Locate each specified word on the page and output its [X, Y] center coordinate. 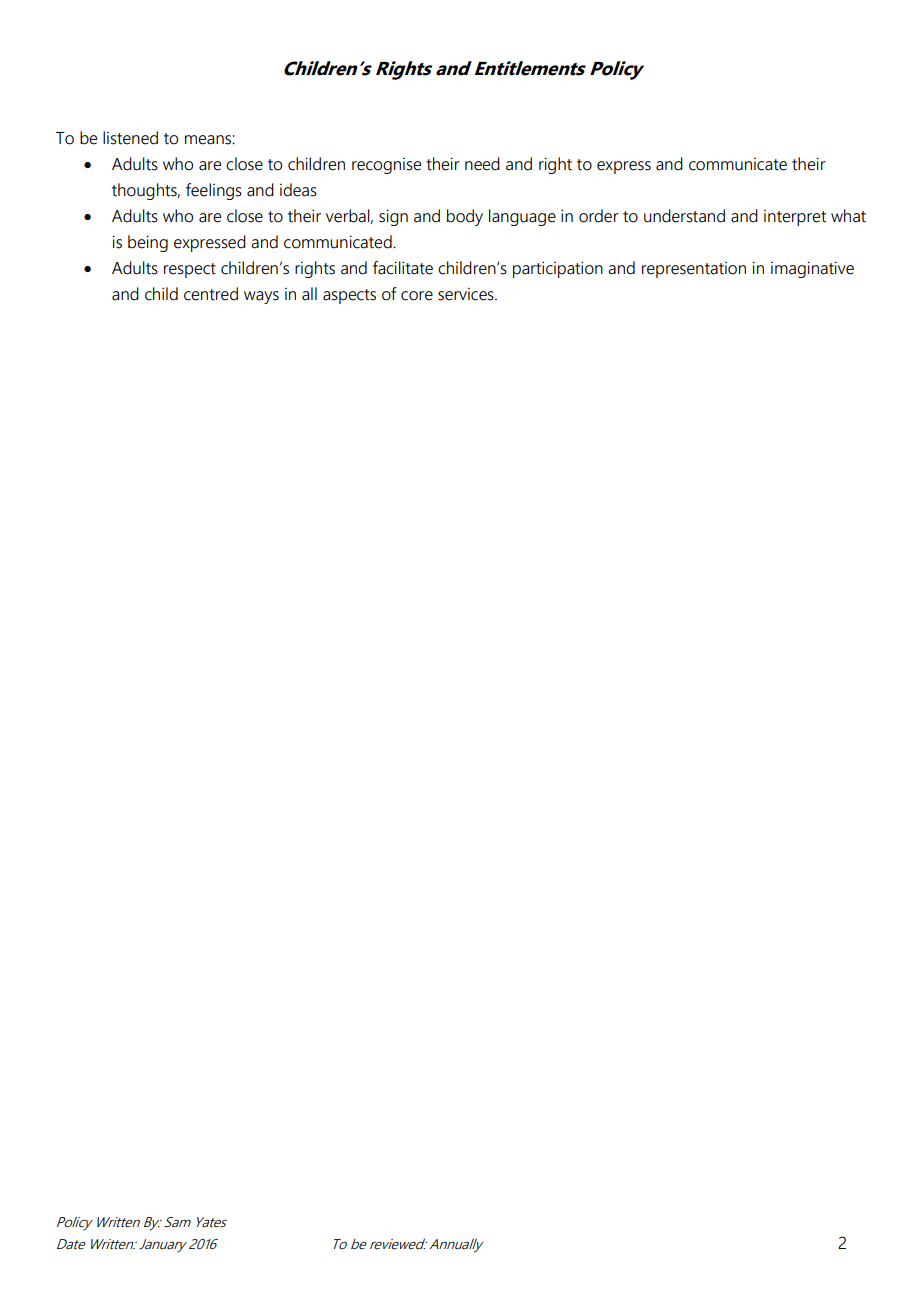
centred [211, 294]
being [148, 243]
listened [130, 138]
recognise [386, 166]
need [482, 164]
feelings [214, 191]
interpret [795, 218]
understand [684, 216]
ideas [298, 190]
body [465, 217]
